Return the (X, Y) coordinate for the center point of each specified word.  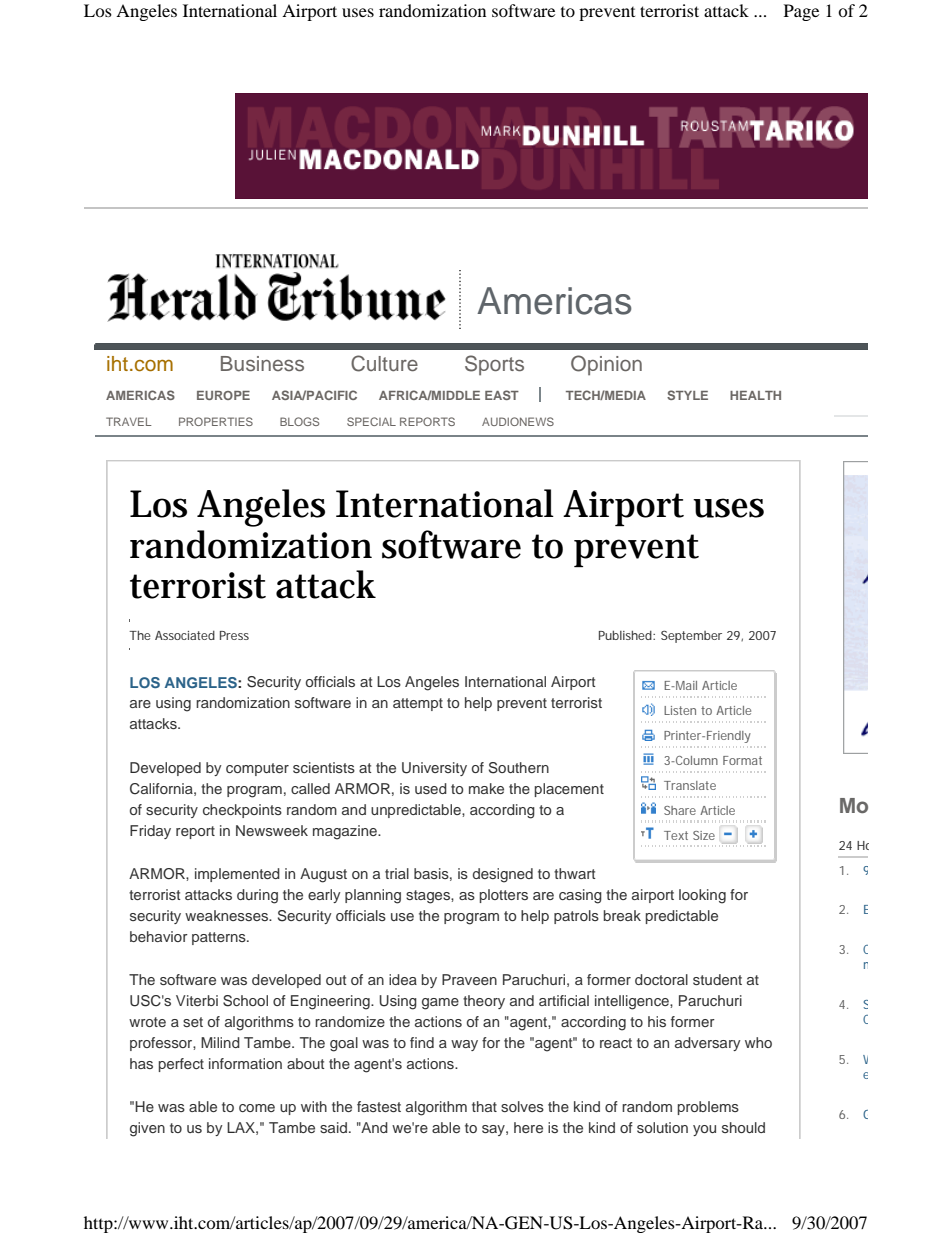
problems (708, 1108)
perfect (181, 1065)
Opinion (606, 365)
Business (262, 363)
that (484, 1106)
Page (801, 12)
